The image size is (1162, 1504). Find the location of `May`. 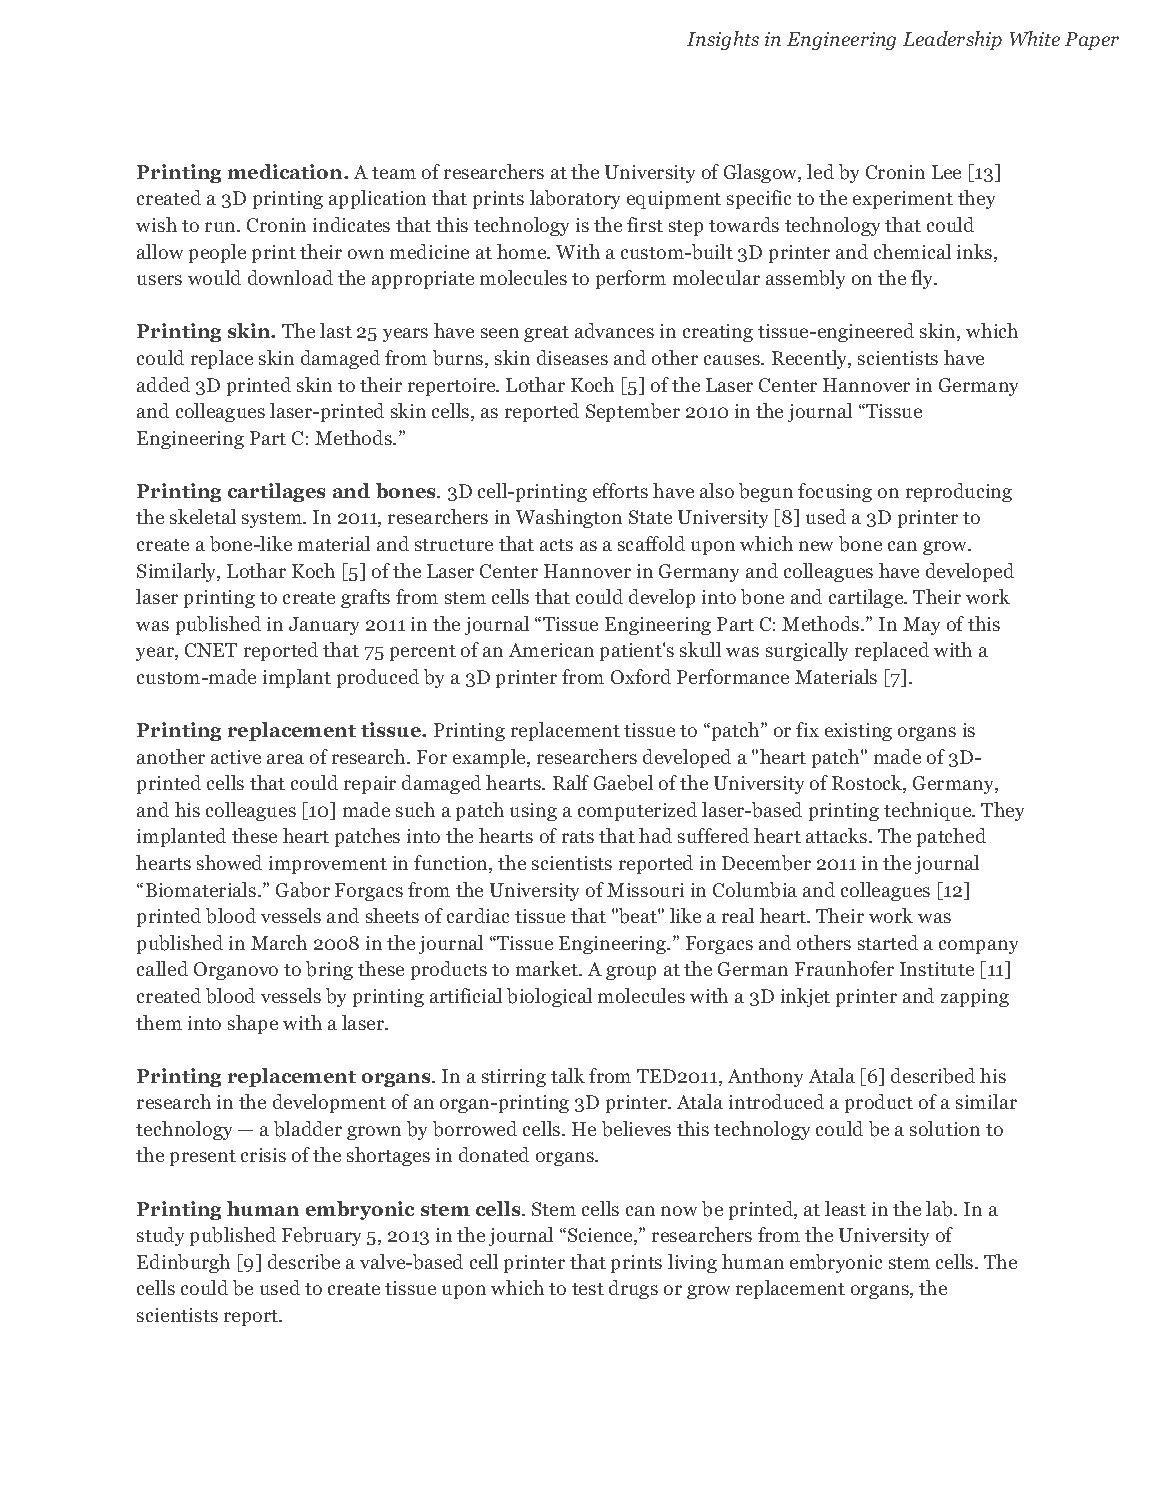

May is located at coordinates (921, 626).
